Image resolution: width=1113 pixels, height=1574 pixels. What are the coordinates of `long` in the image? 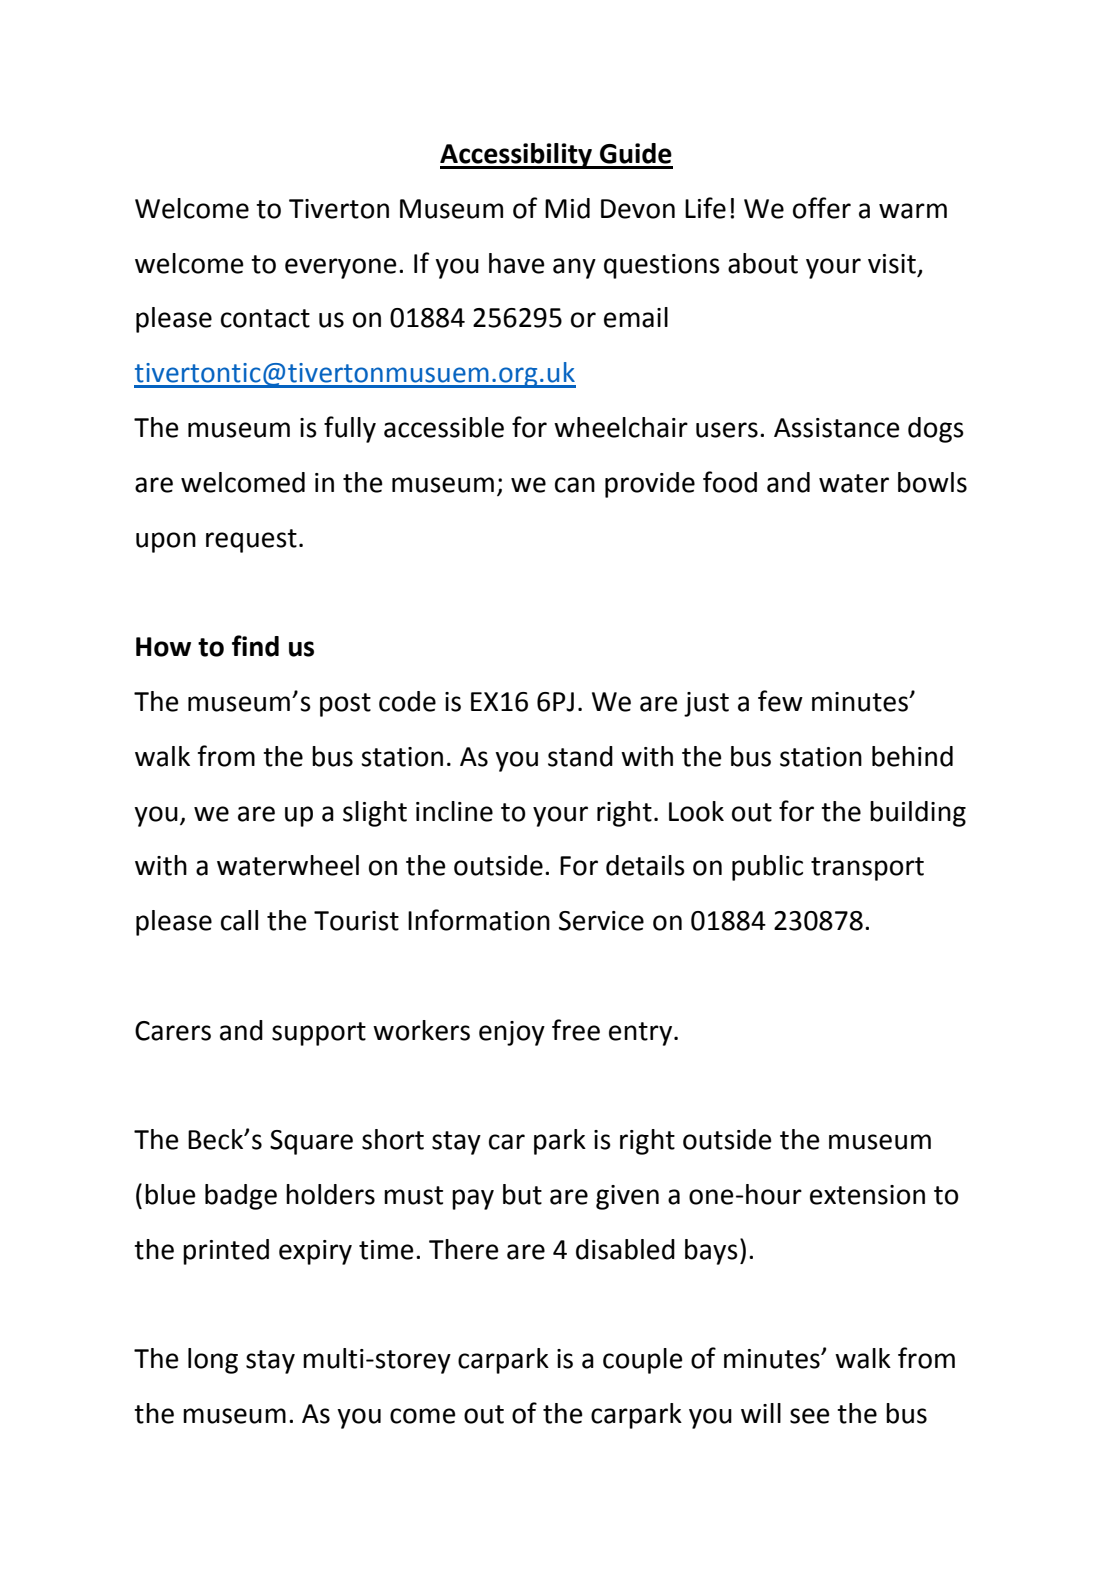 It's located at (213, 1361).
